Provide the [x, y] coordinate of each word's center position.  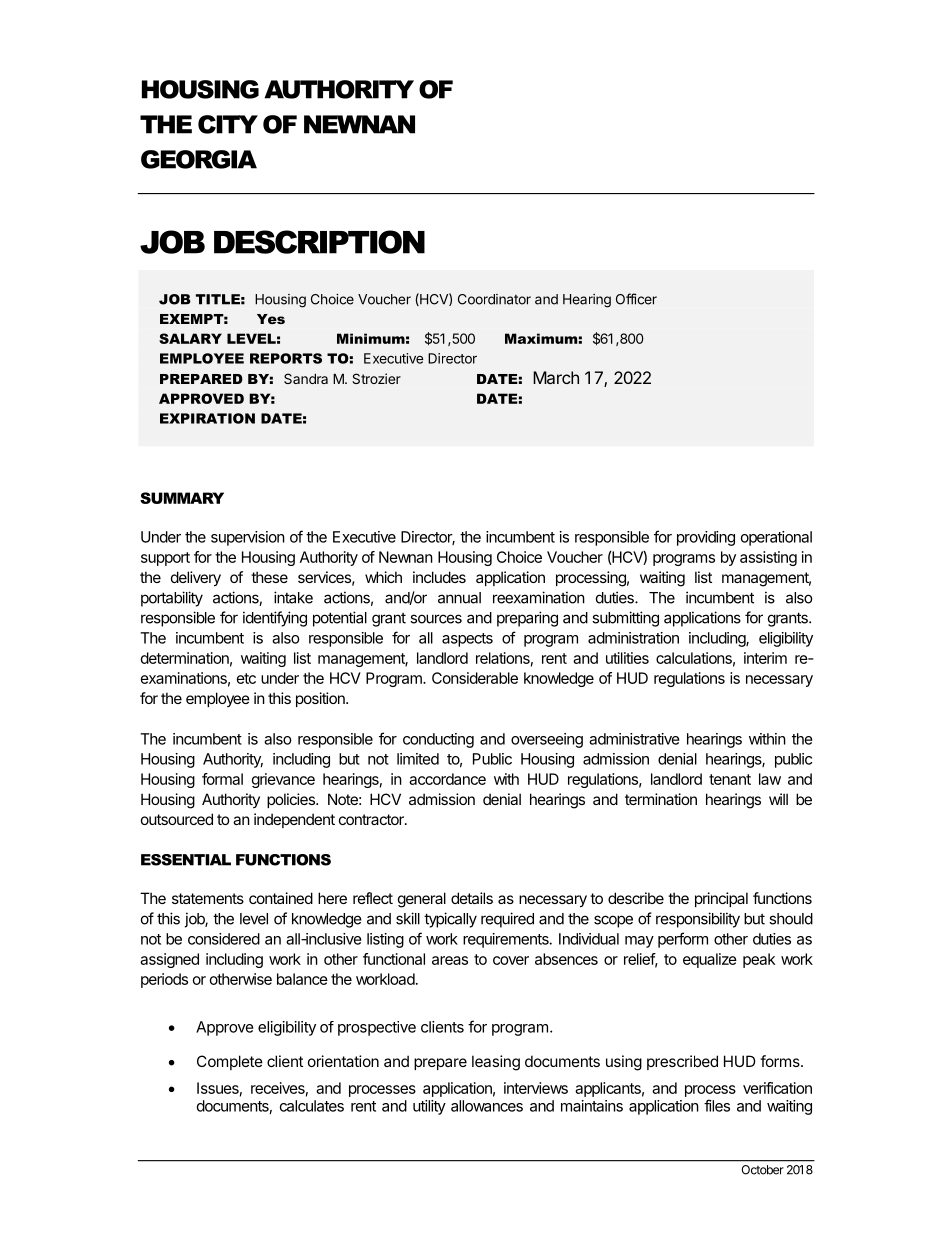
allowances [487, 1106]
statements [208, 898]
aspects [467, 640]
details [472, 898]
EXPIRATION [207, 418]
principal [721, 899]
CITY [228, 124]
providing [706, 538]
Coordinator [494, 299]
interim [765, 658]
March [556, 377]
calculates [312, 1106]
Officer [636, 299]
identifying [275, 619]
